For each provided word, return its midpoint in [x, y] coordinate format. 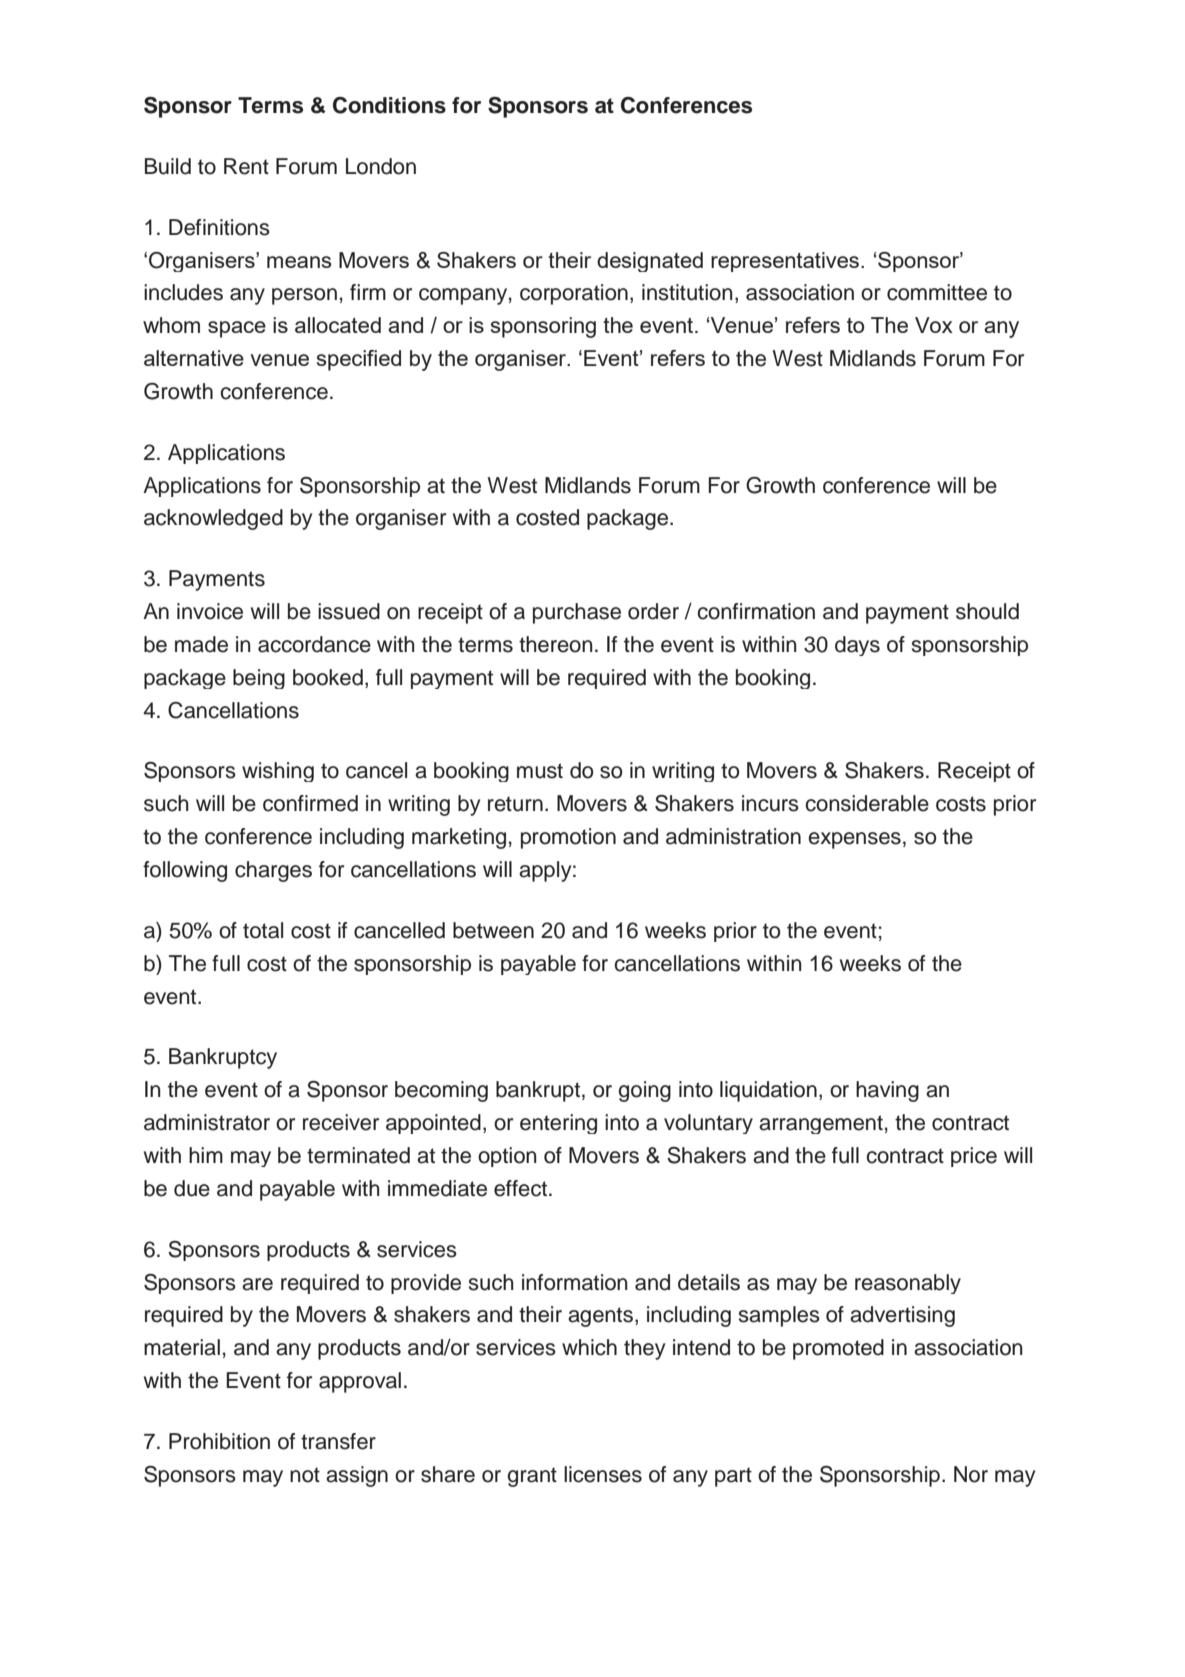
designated [650, 262]
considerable [867, 803]
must [540, 771]
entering [558, 1124]
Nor [971, 1474]
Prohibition [219, 1441]
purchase [577, 613]
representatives [785, 262]
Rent [246, 166]
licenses [603, 1474]
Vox [934, 325]
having [887, 1091]
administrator [207, 1122]
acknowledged [213, 519]
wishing [278, 772]
